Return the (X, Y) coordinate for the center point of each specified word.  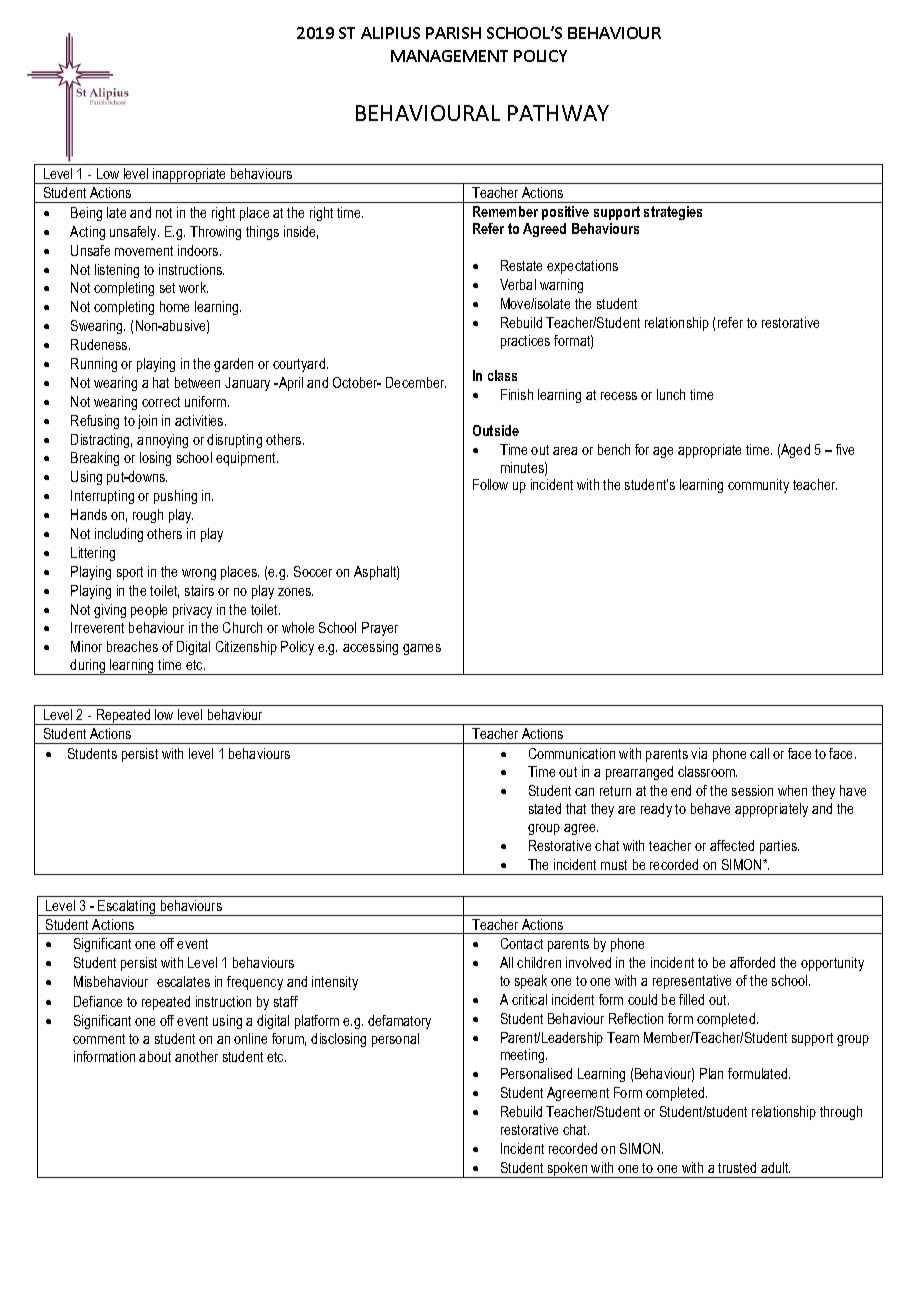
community (758, 486)
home (174, 306)
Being (86, 214)
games (422, 649)
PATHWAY (558, 113)
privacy (192, 611)
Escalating (127, 908)
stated (545, 808)
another (196, 1056)
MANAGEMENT (449, 56)
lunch (671, 394)
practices (525, 342)
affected (732, 845)
